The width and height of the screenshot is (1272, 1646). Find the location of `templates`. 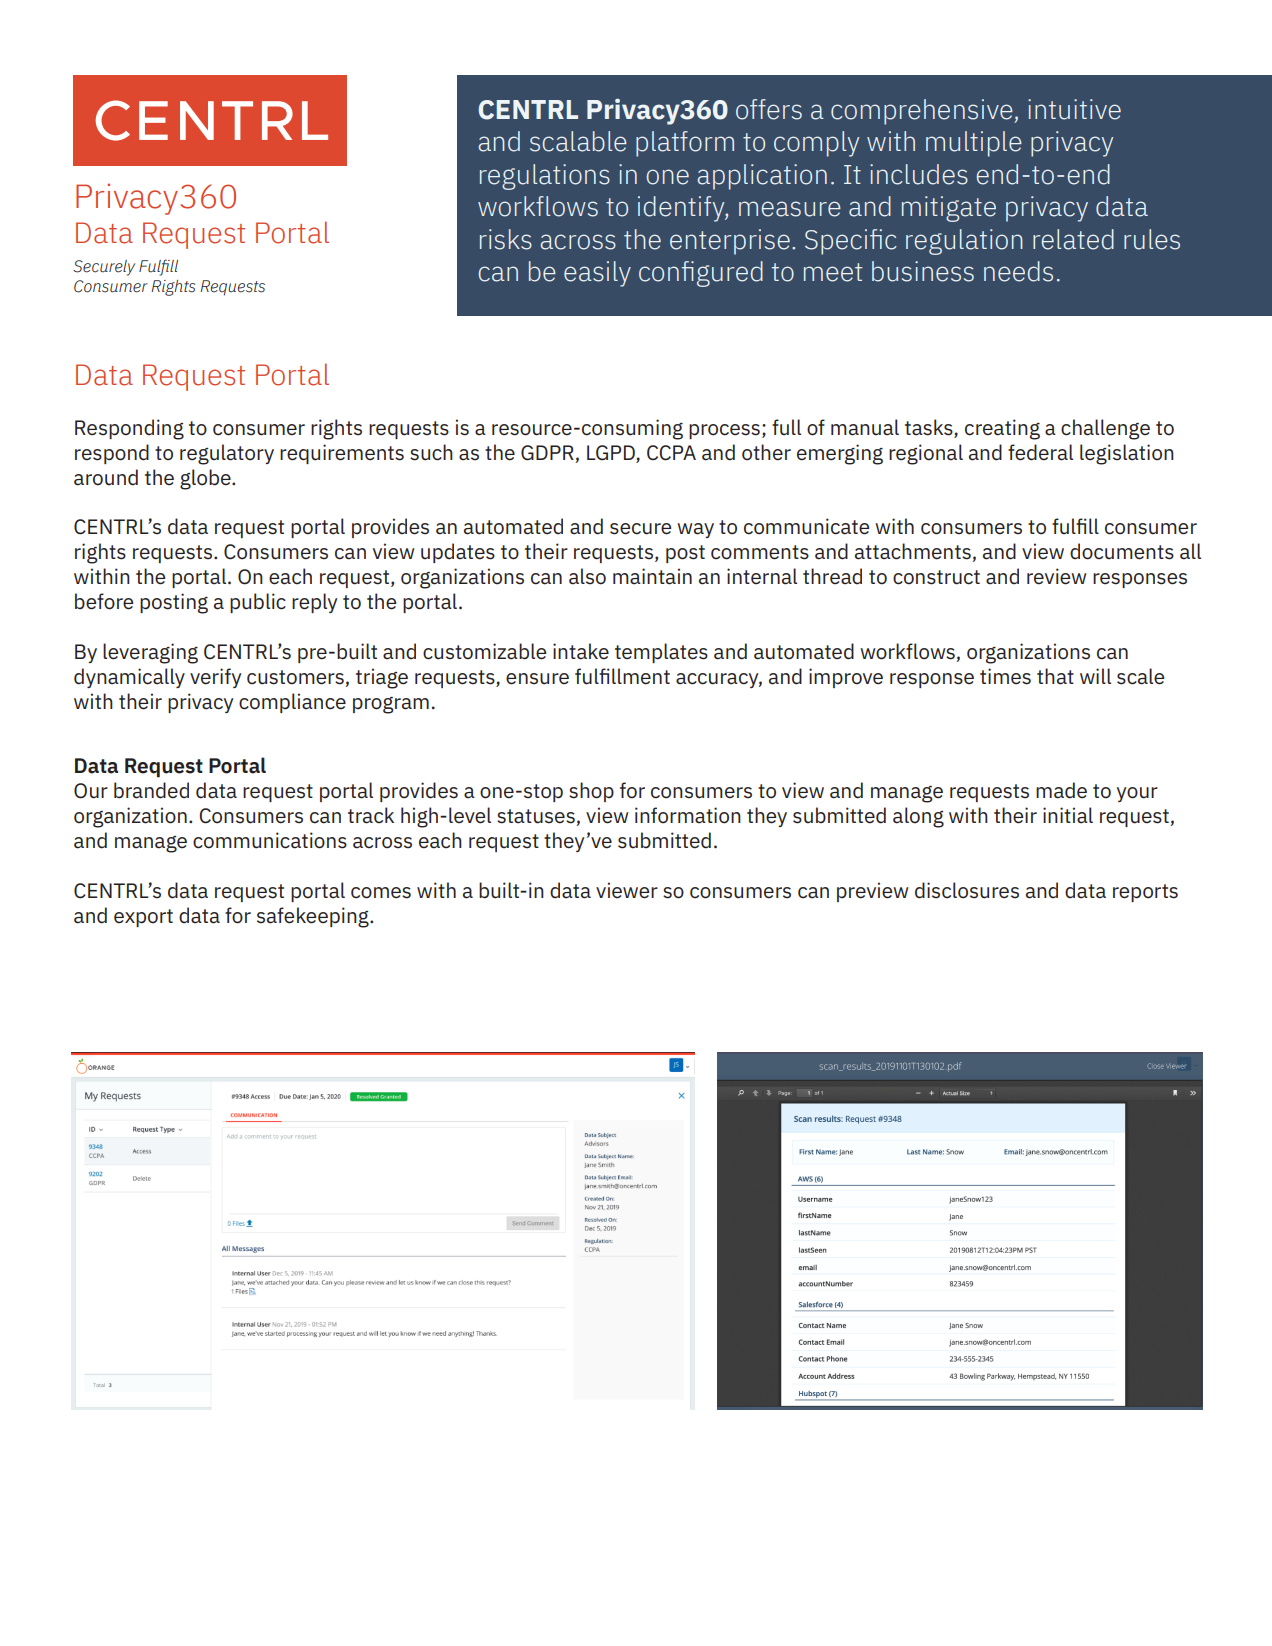

templates is located at coordinates (661, 653).
